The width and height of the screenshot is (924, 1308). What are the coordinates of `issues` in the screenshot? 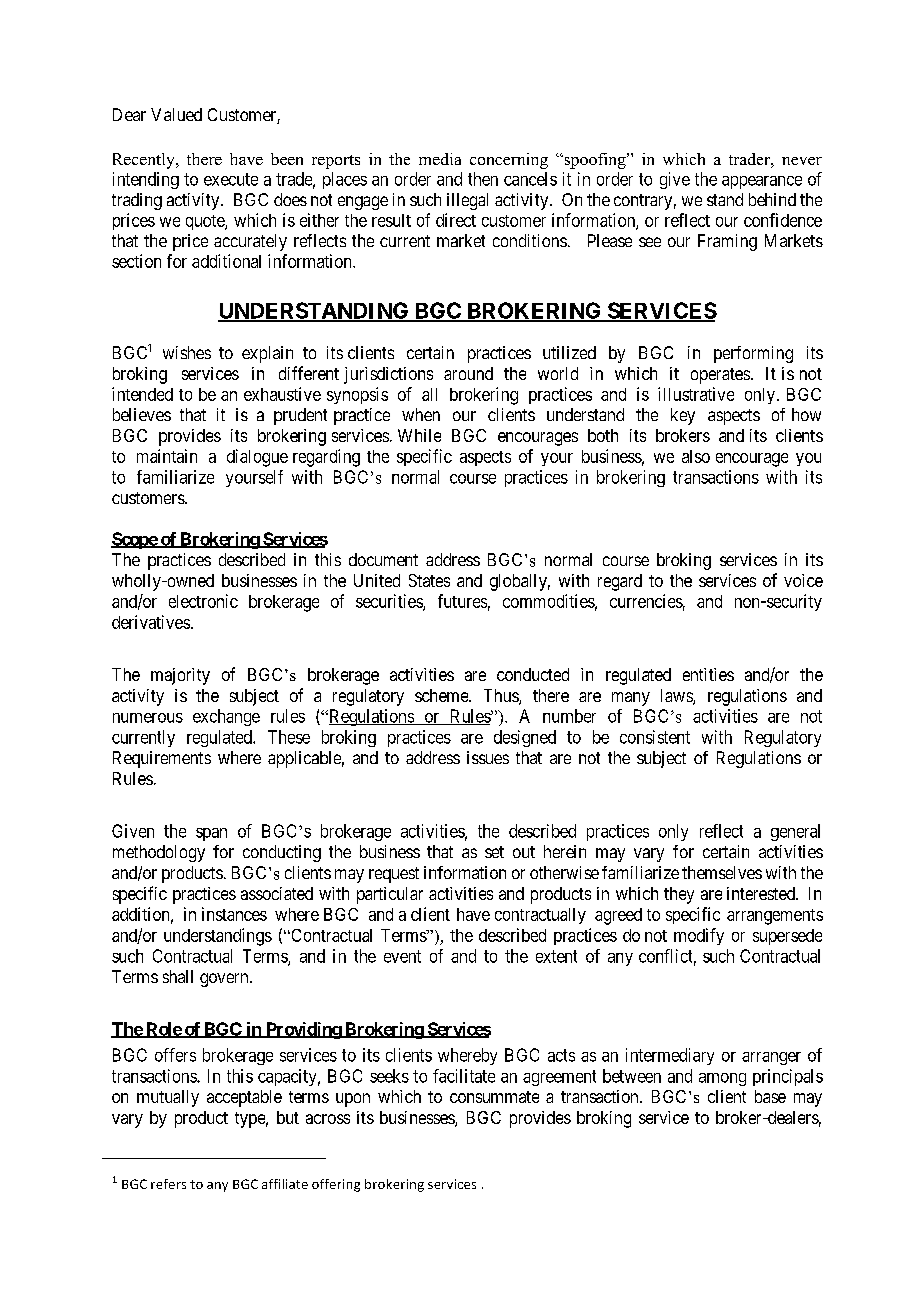 It's located at (488, 757).
